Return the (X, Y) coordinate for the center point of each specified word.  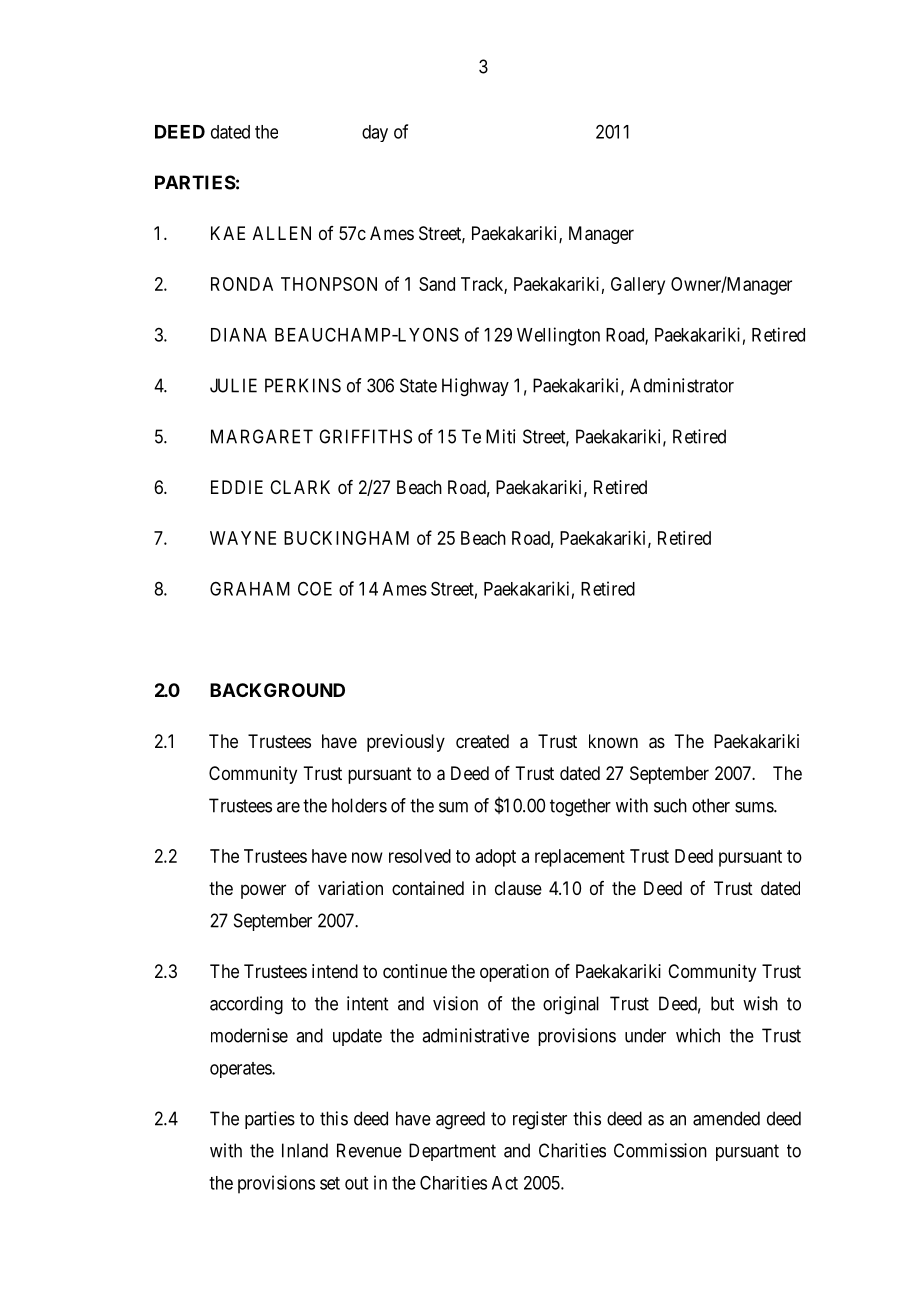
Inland (305, 1150)
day (375, 133)
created (482, 741)
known (613, 741)
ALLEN (282, 233)
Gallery (638, 286)
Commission (660, 1150)
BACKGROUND (277, 690)
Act (505, 1183)
